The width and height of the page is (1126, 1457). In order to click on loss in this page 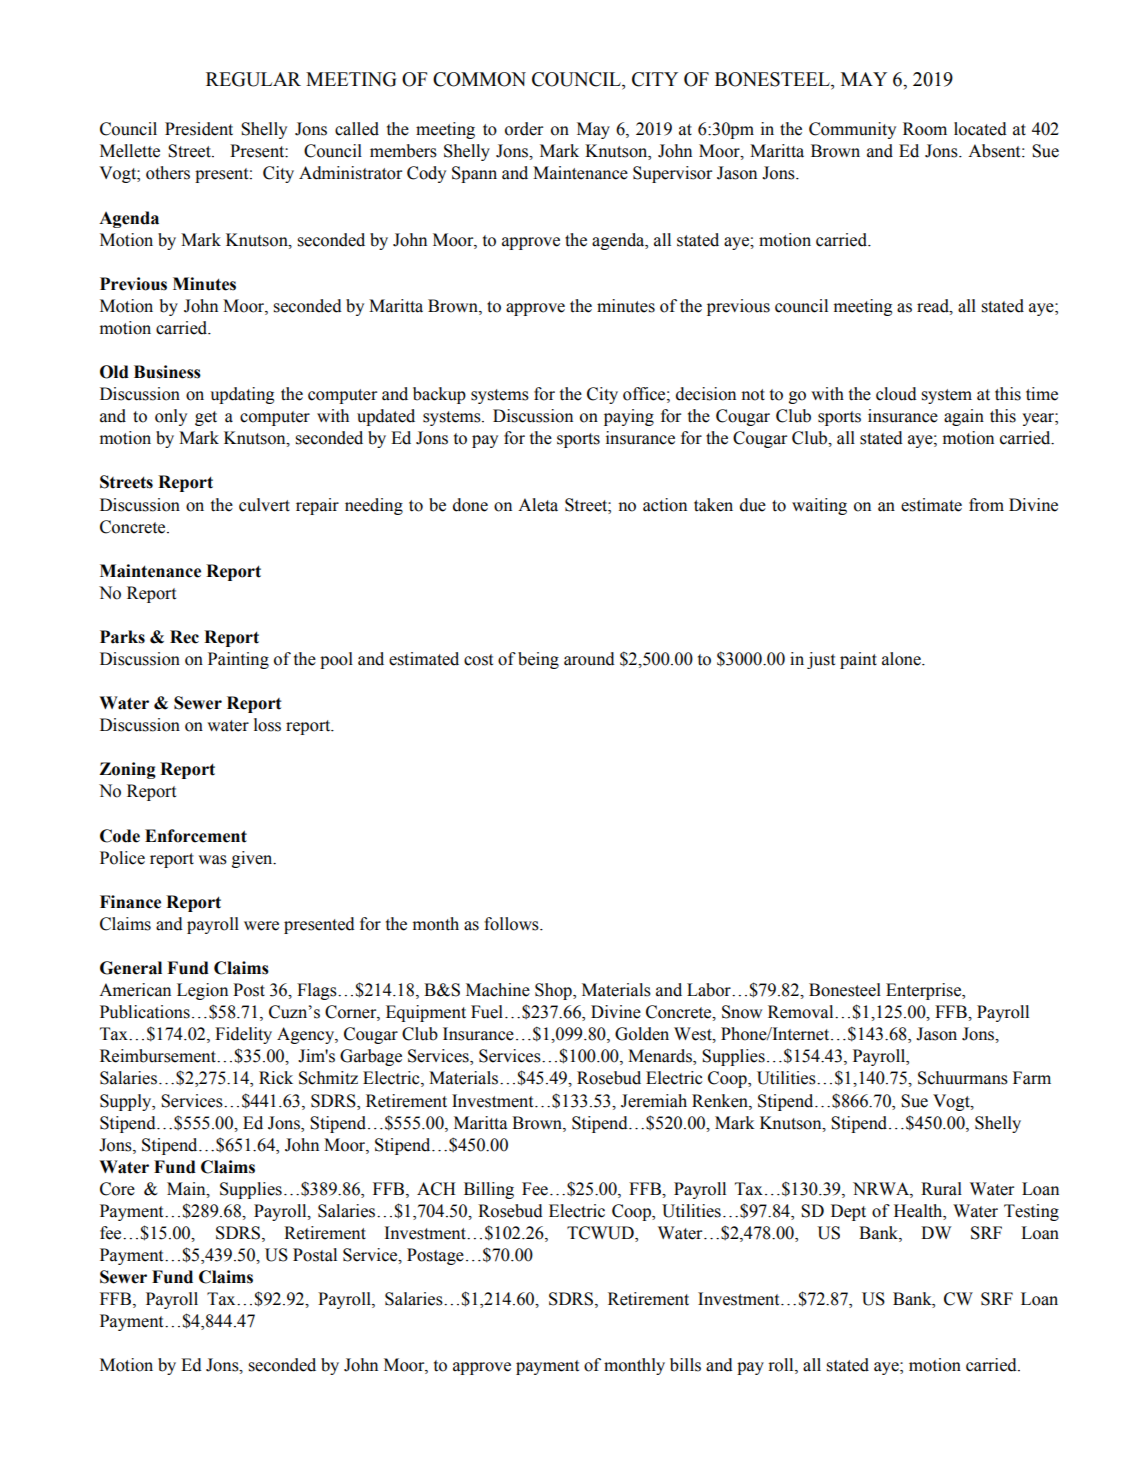, I will do `click(267, 725)`.
